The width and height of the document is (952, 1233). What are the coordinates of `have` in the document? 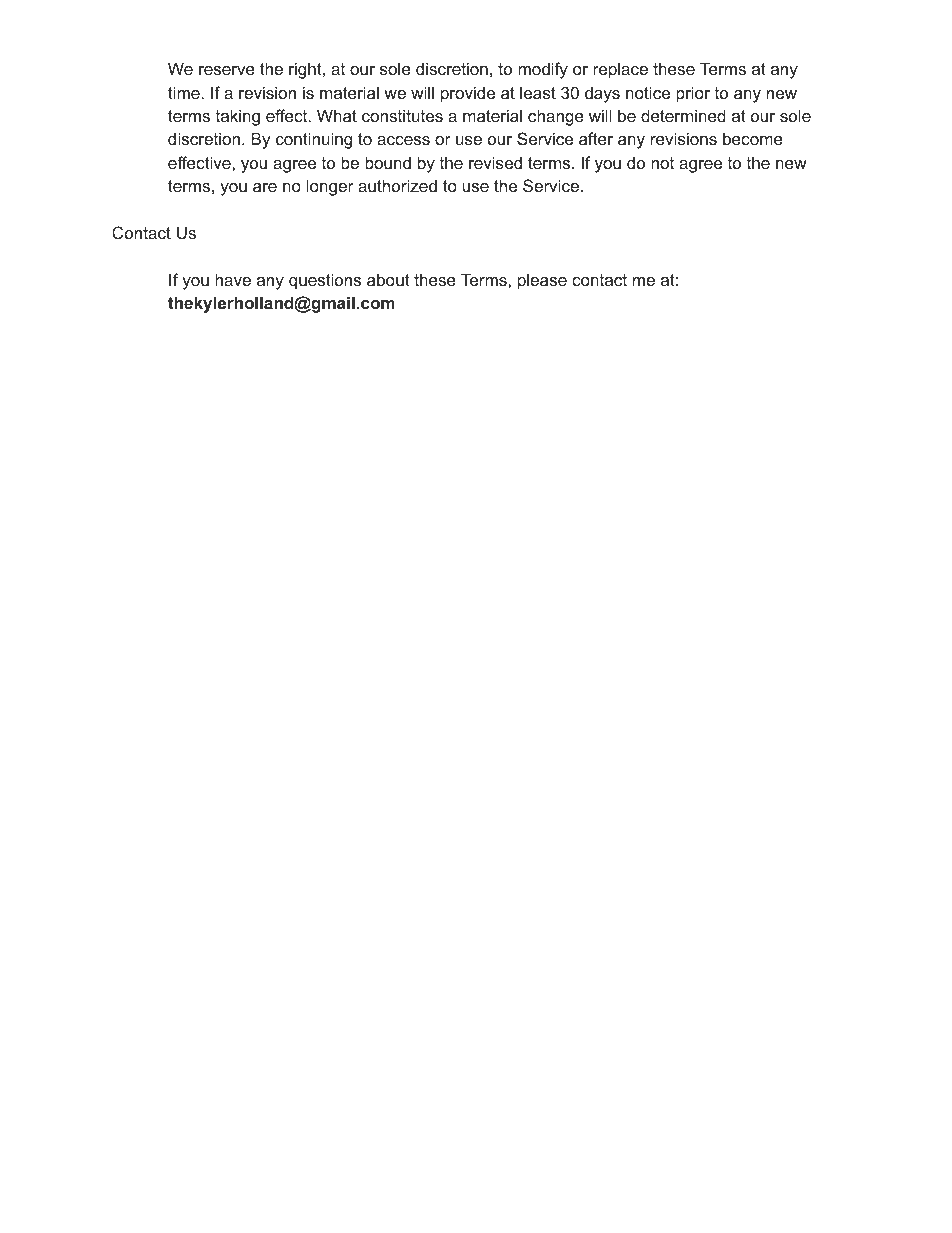 It's located at (233, 279).
